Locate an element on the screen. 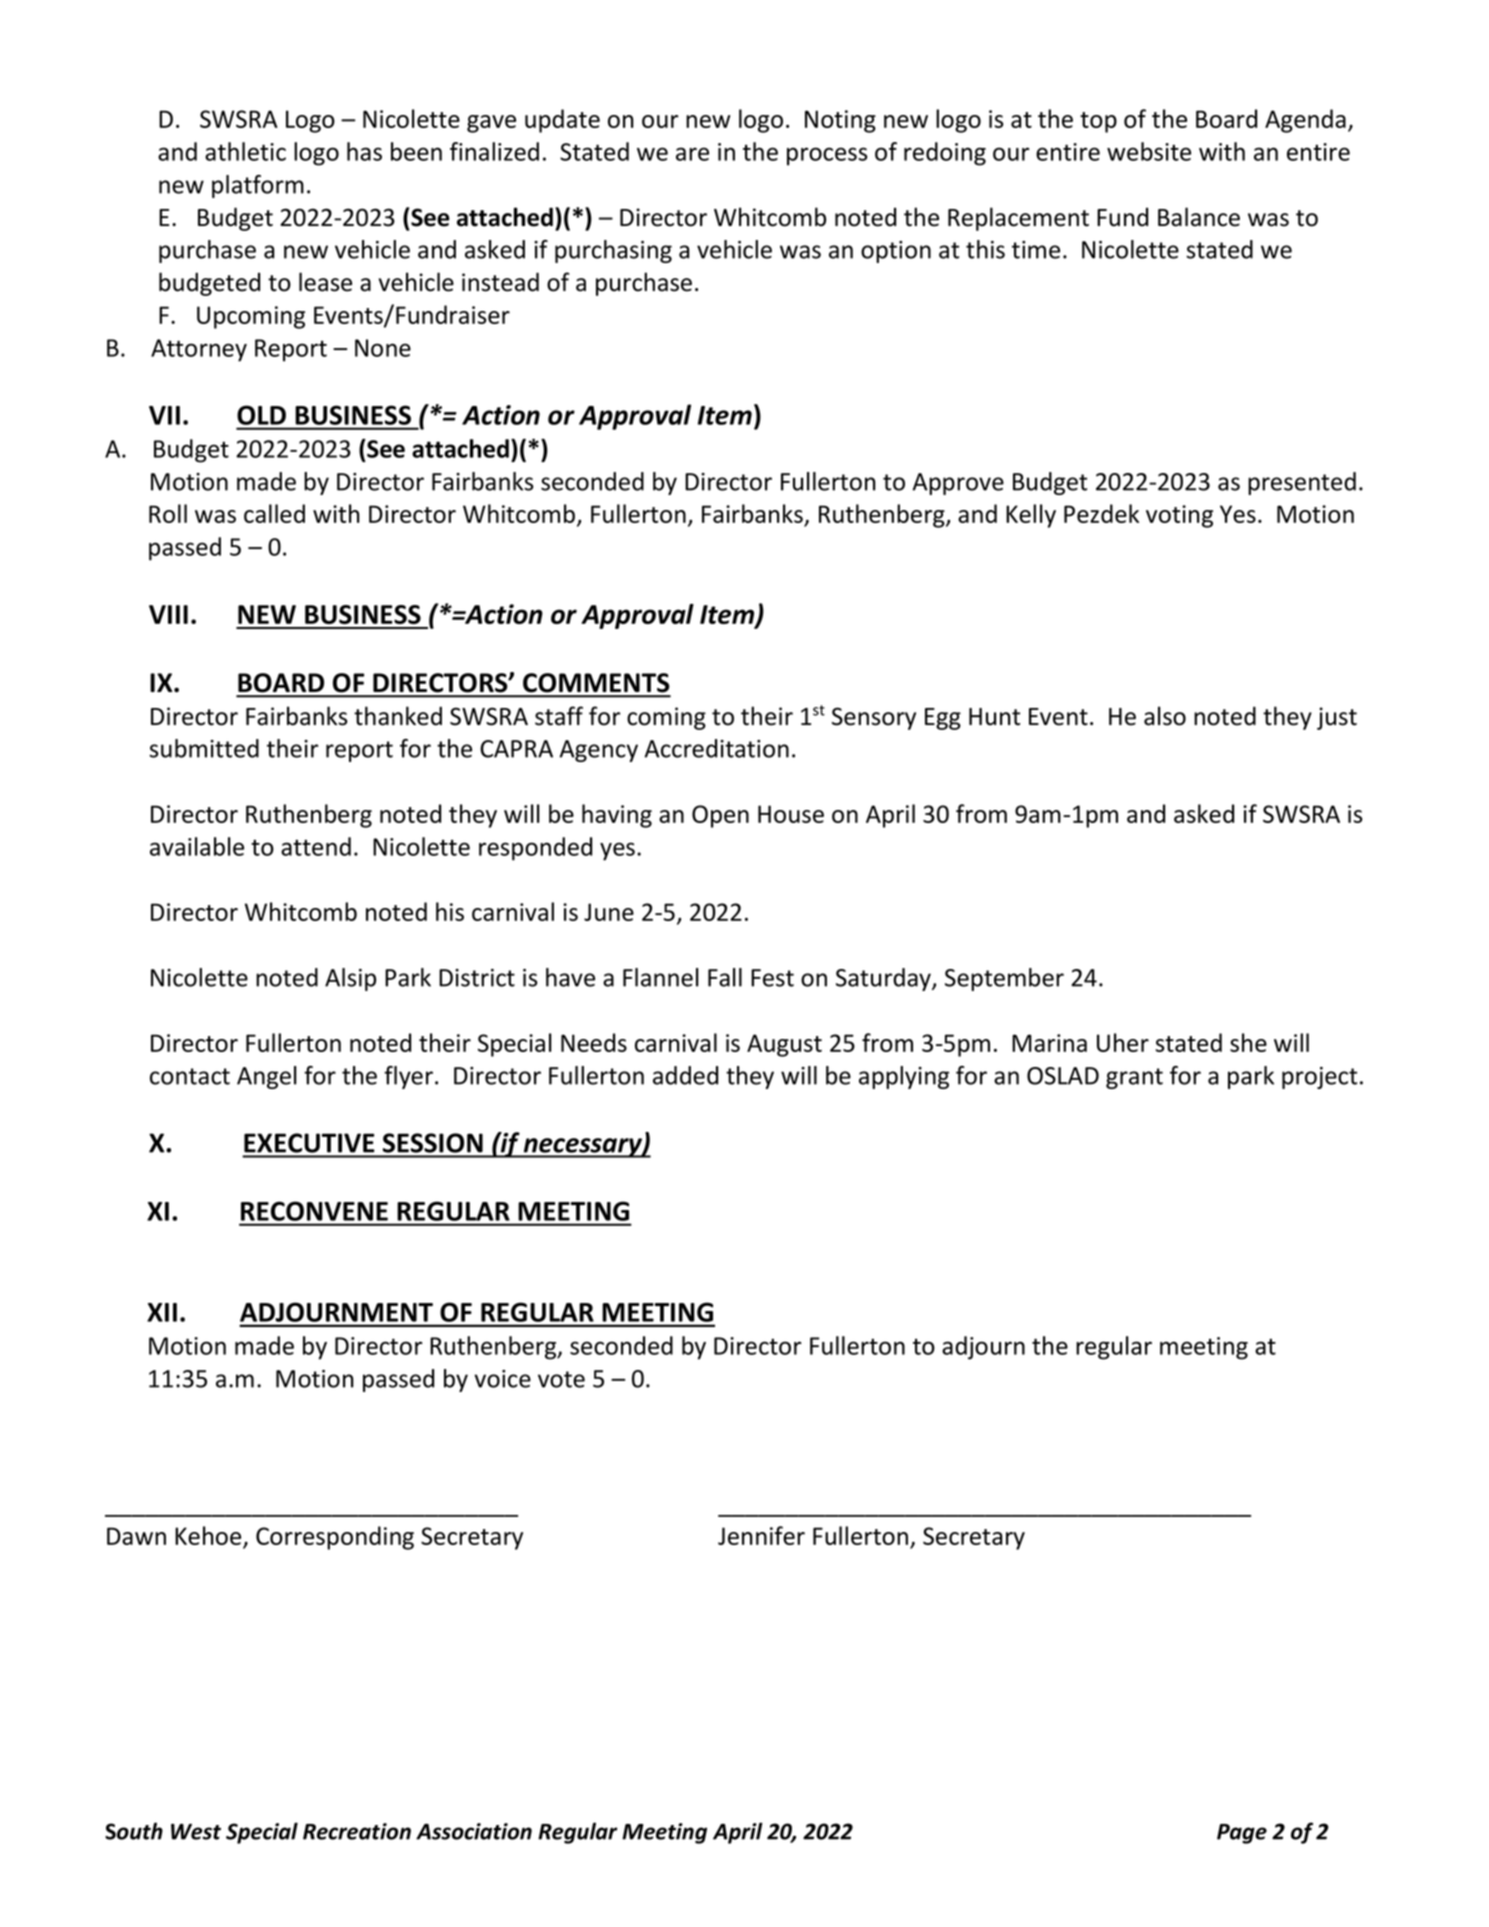 The image size is (1489, 1927). she is located at coordinates (1248, 1042).
